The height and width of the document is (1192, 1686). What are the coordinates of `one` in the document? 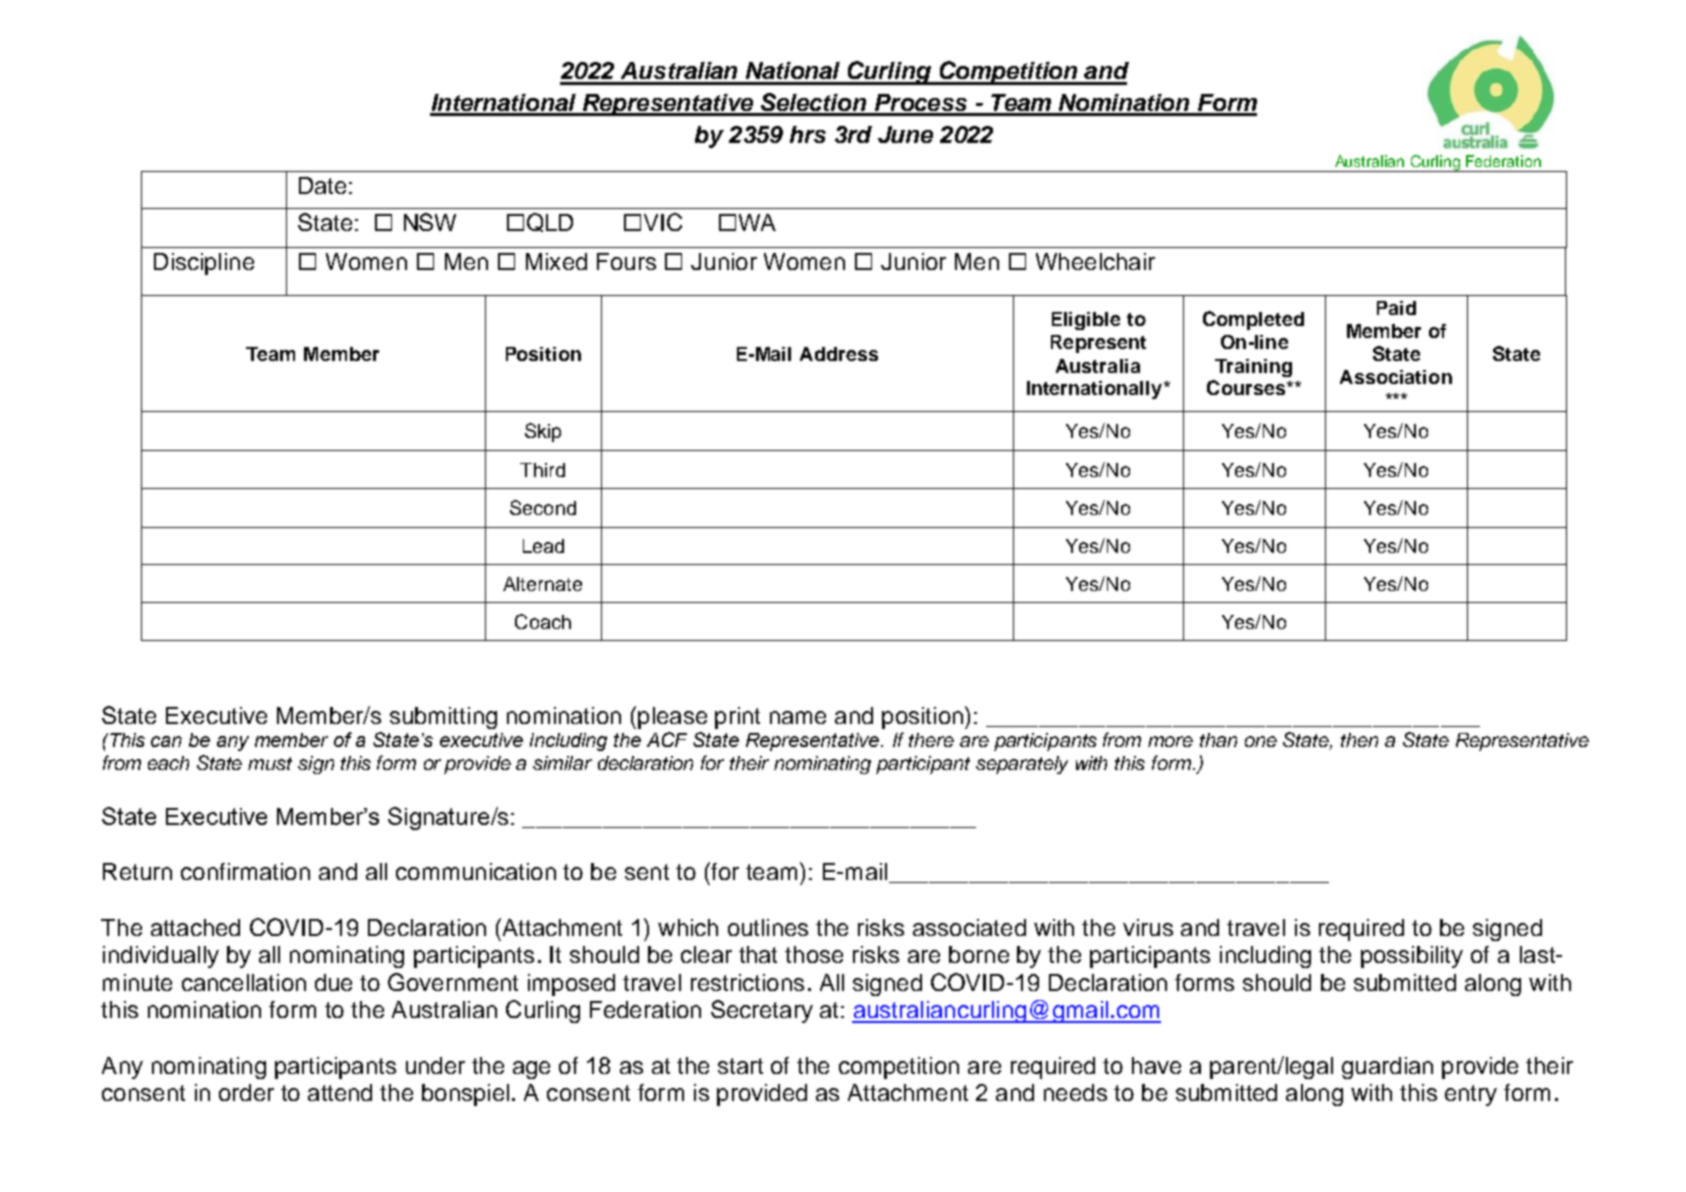 It's located at (1261, 741).
